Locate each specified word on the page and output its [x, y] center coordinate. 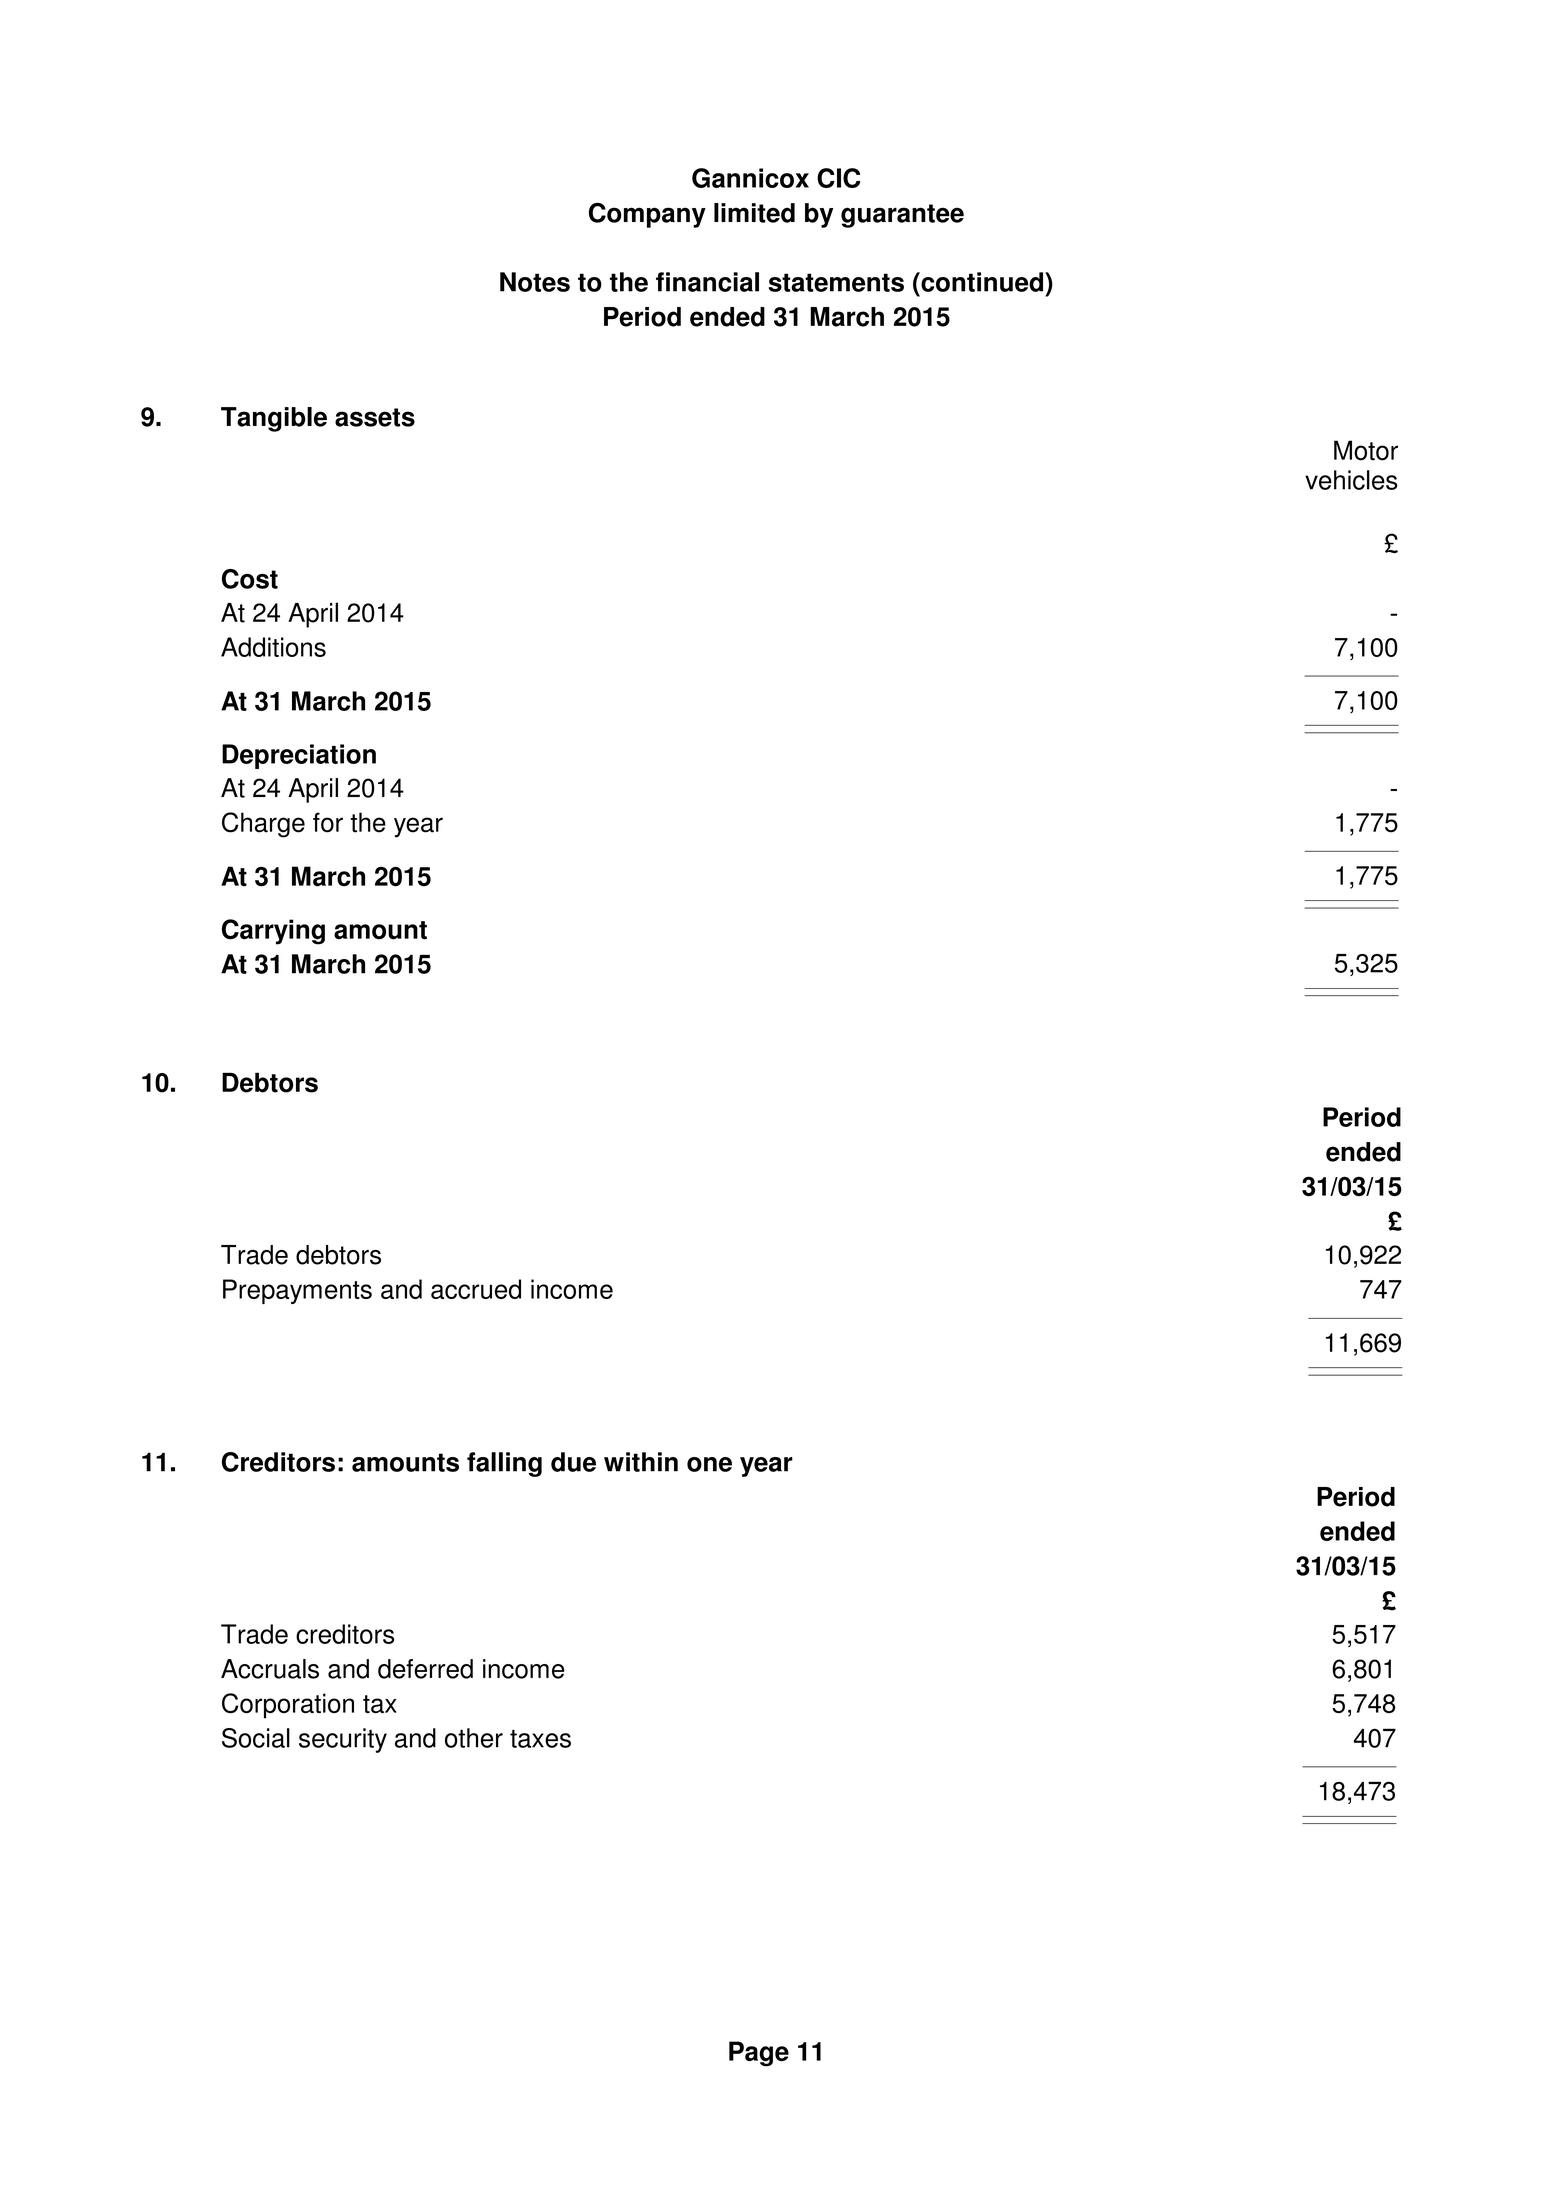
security [343, 1740]
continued [982, 282]
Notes [535, 282]
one [709, 1464]
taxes [540, 1739]
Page [759, 2054]
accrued [476, 1289]
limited [754, 213]
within [641, 1462]
